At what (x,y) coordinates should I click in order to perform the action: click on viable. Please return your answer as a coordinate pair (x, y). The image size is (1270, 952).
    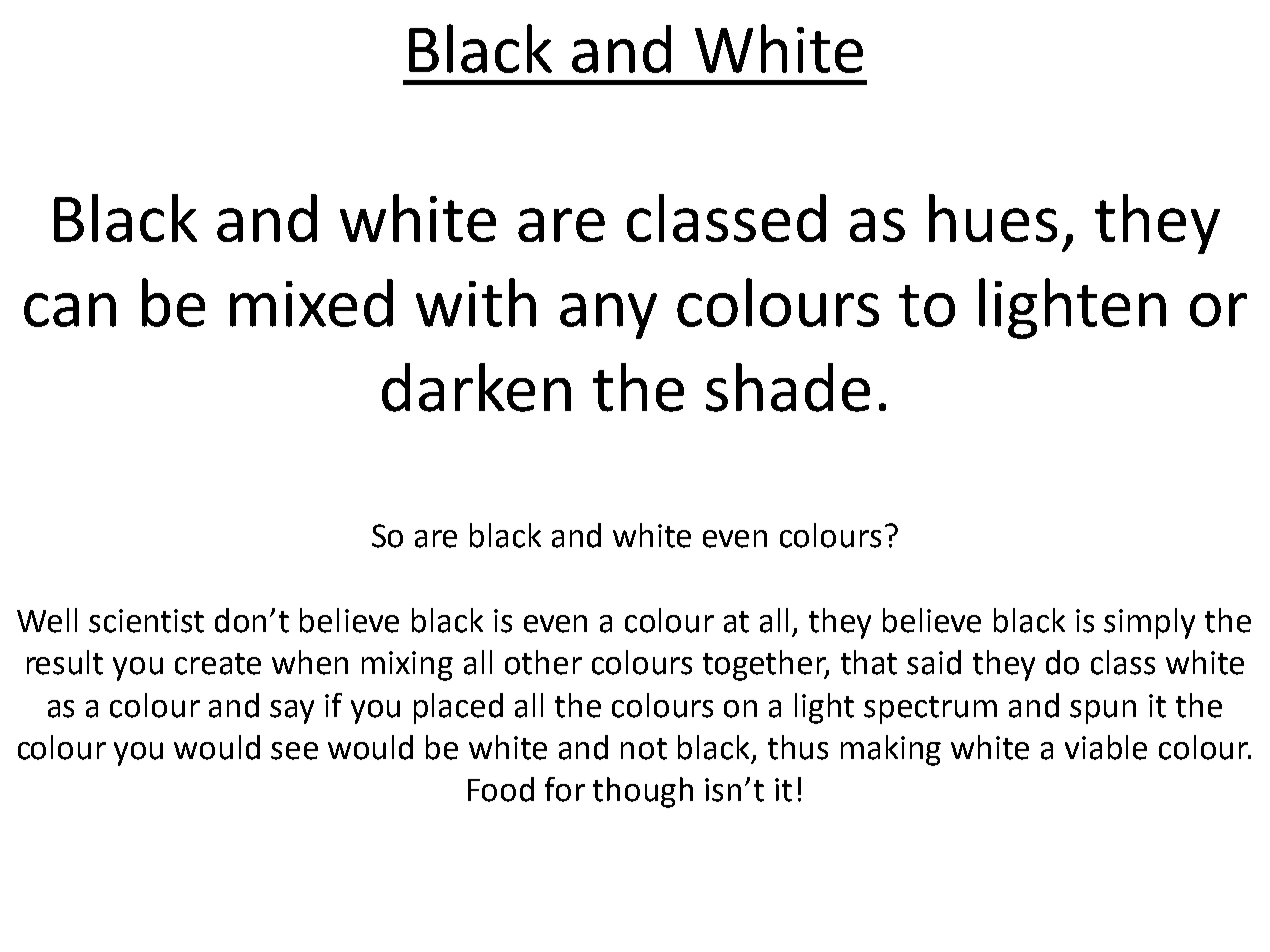
    Looking at the image, I should click on (1106, 747).
